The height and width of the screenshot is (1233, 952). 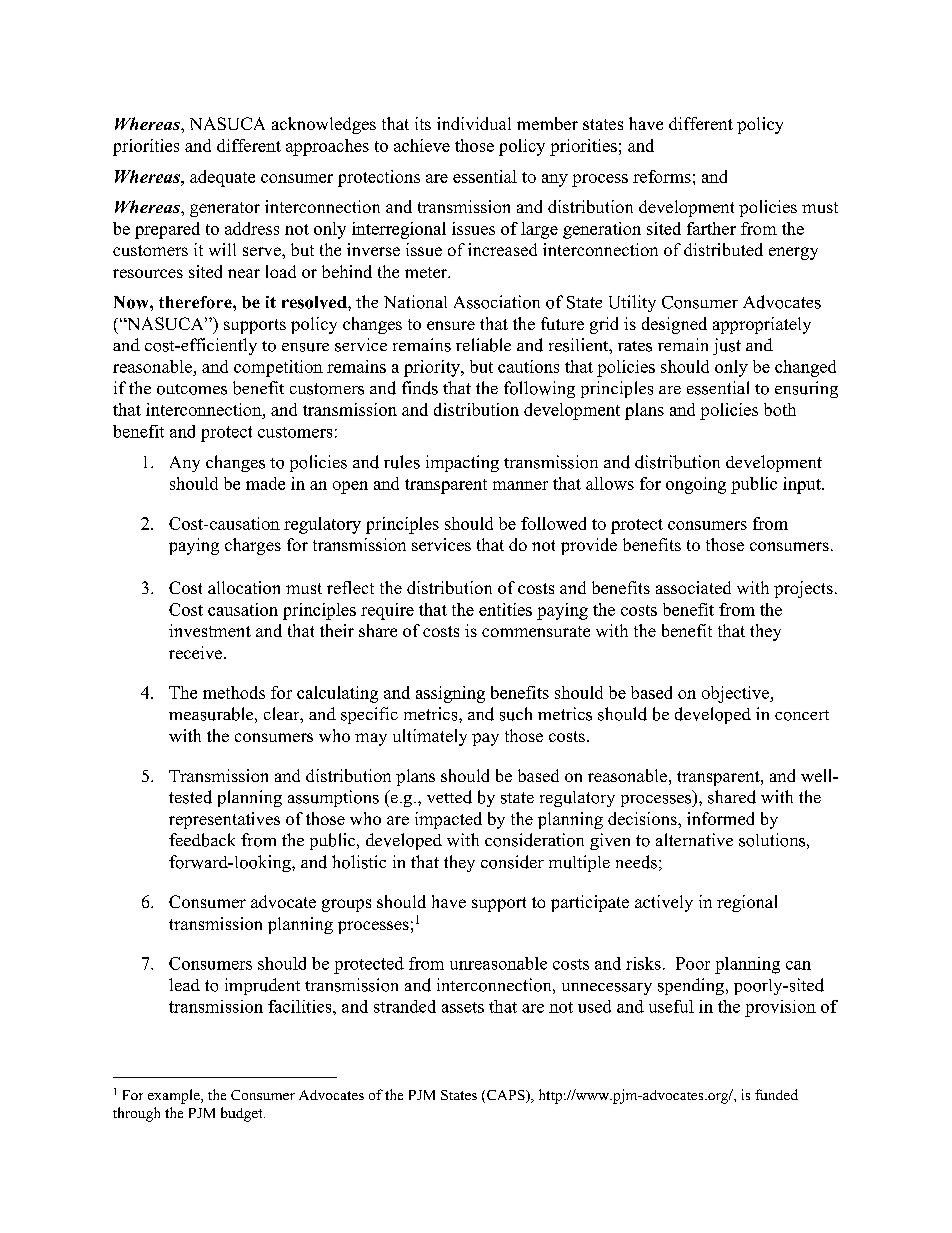 What do you see at coordinates (175, 1096) in the screenshot?
I see `example` at bounding box center [175, 1096].
